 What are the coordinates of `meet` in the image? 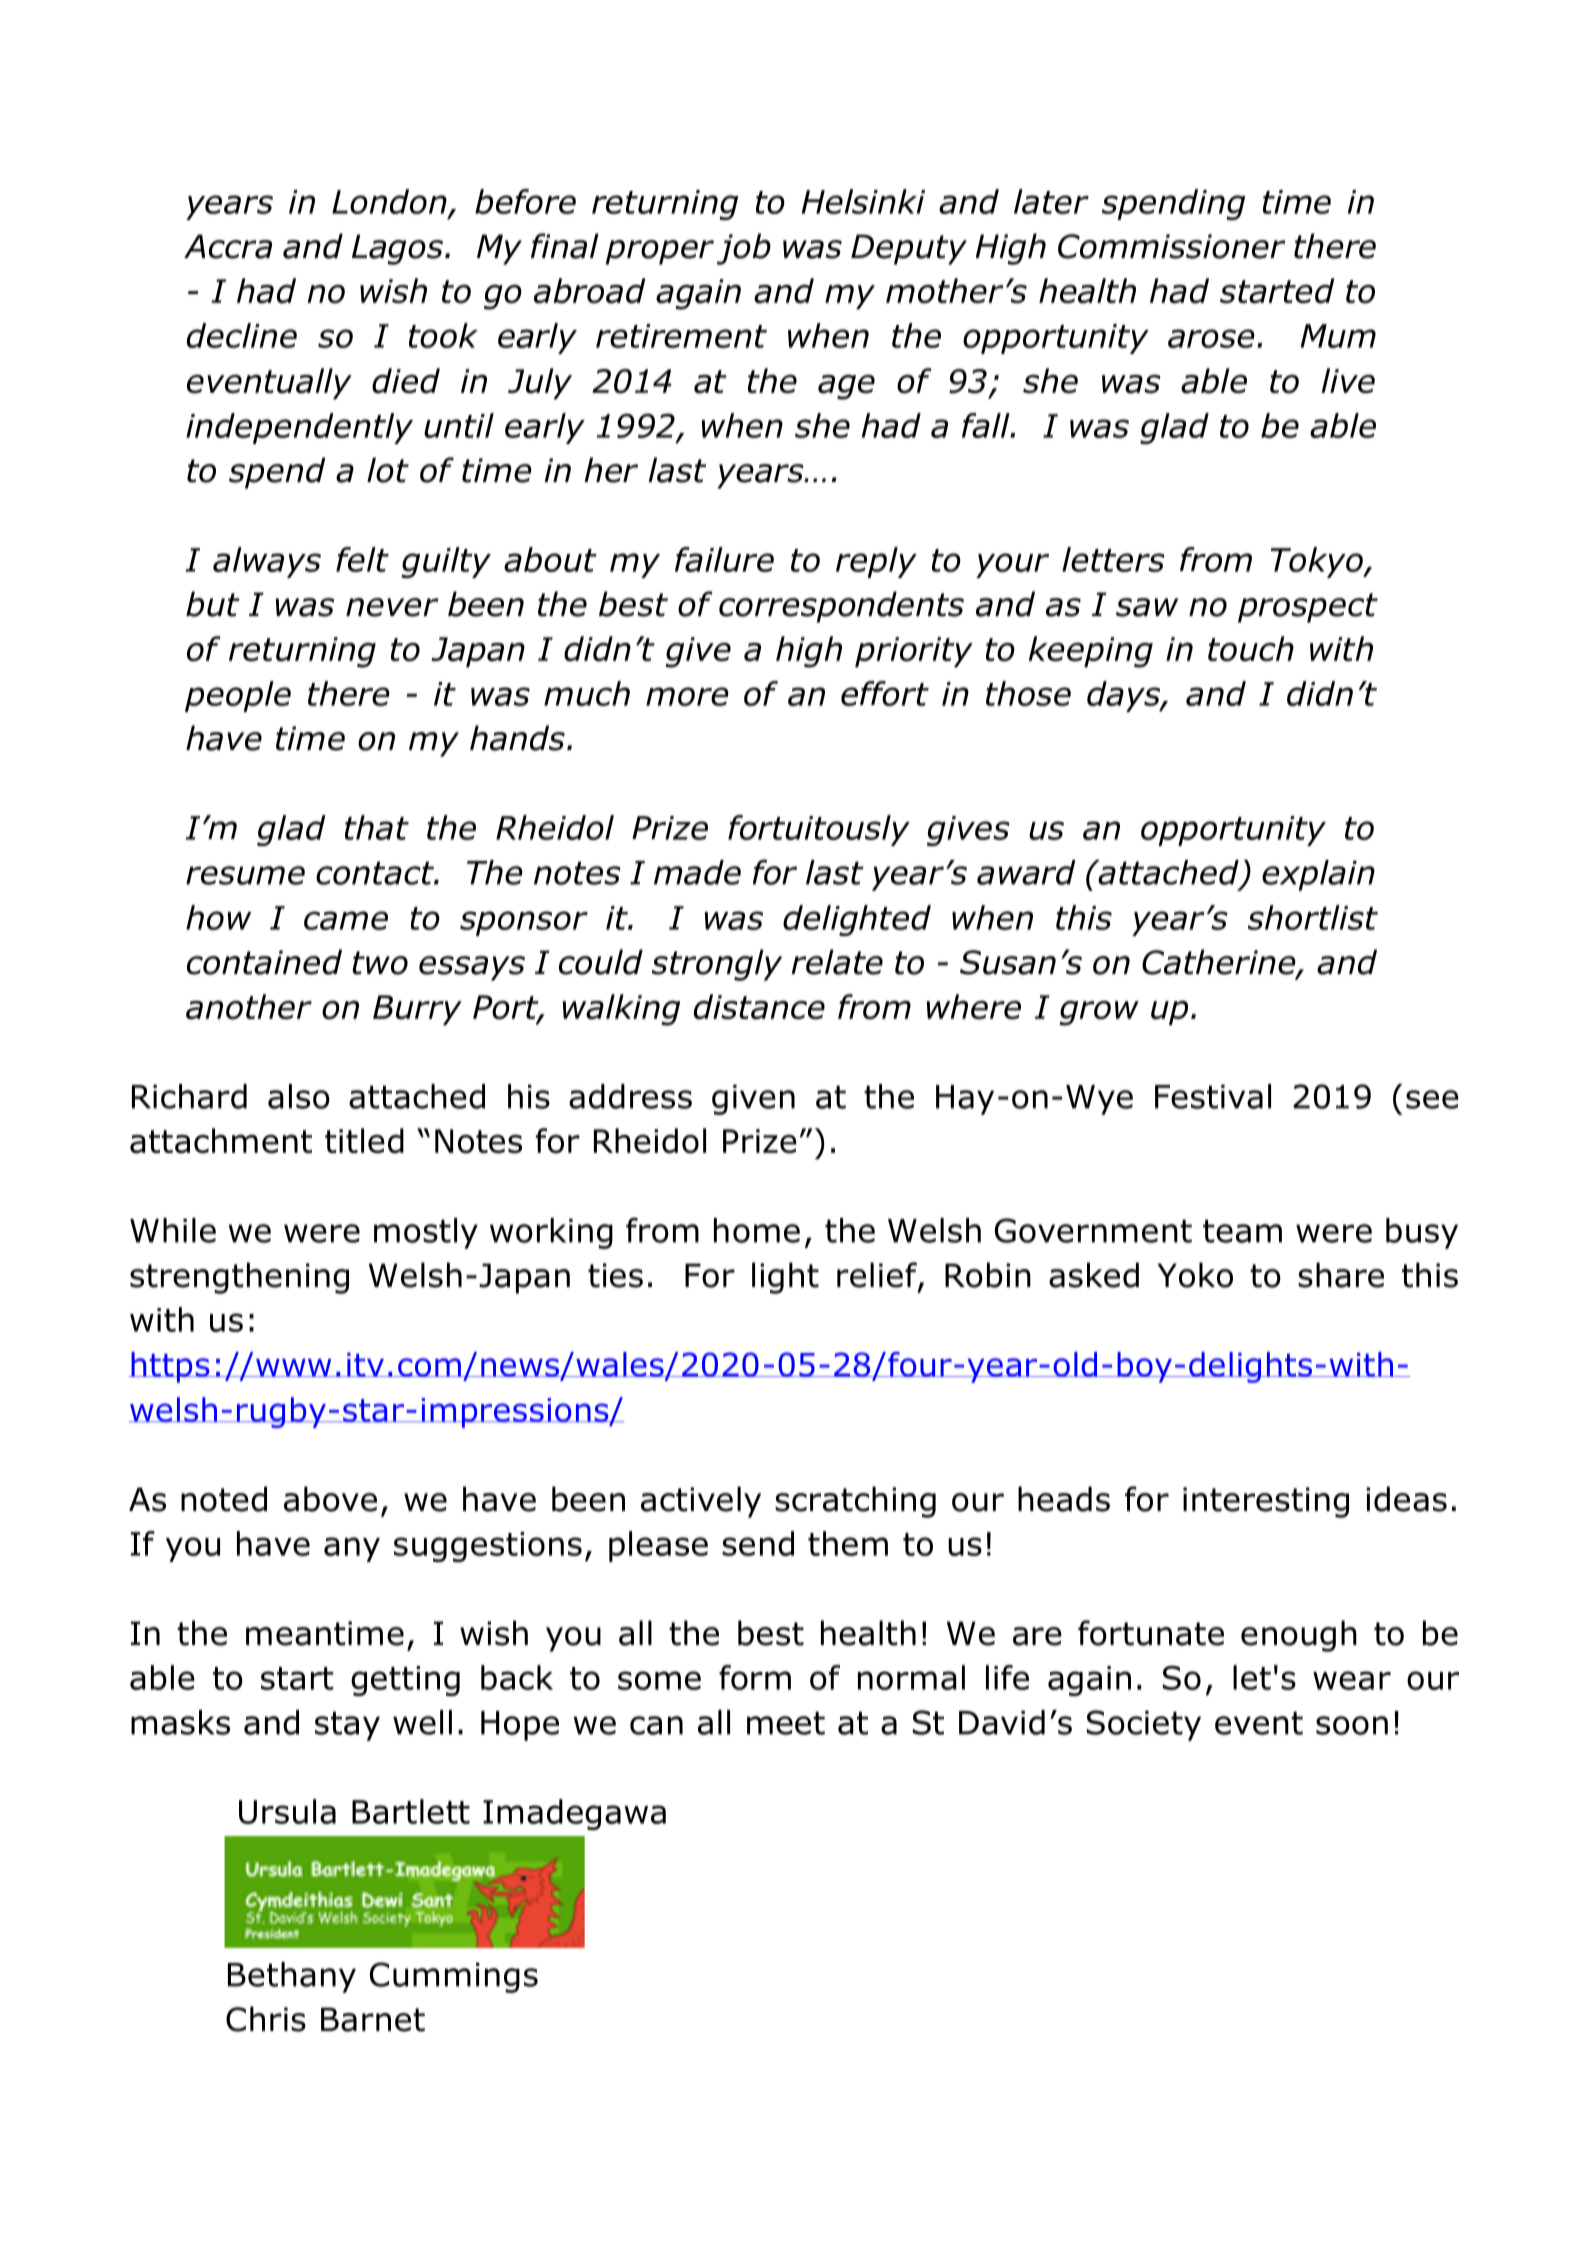 It's located at (786, 1723).
